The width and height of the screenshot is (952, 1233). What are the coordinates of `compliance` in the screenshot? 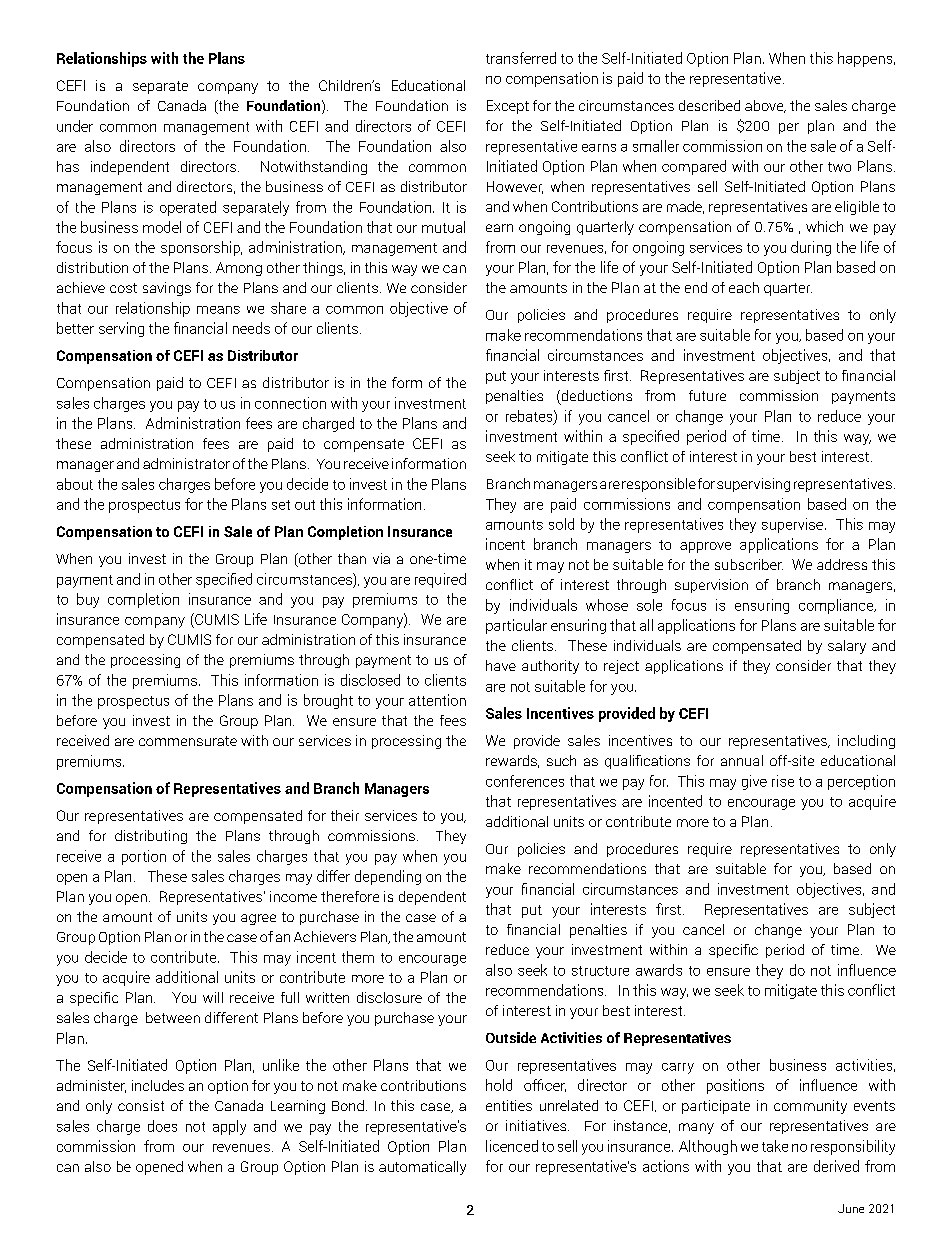 It's located at (837, 606).
